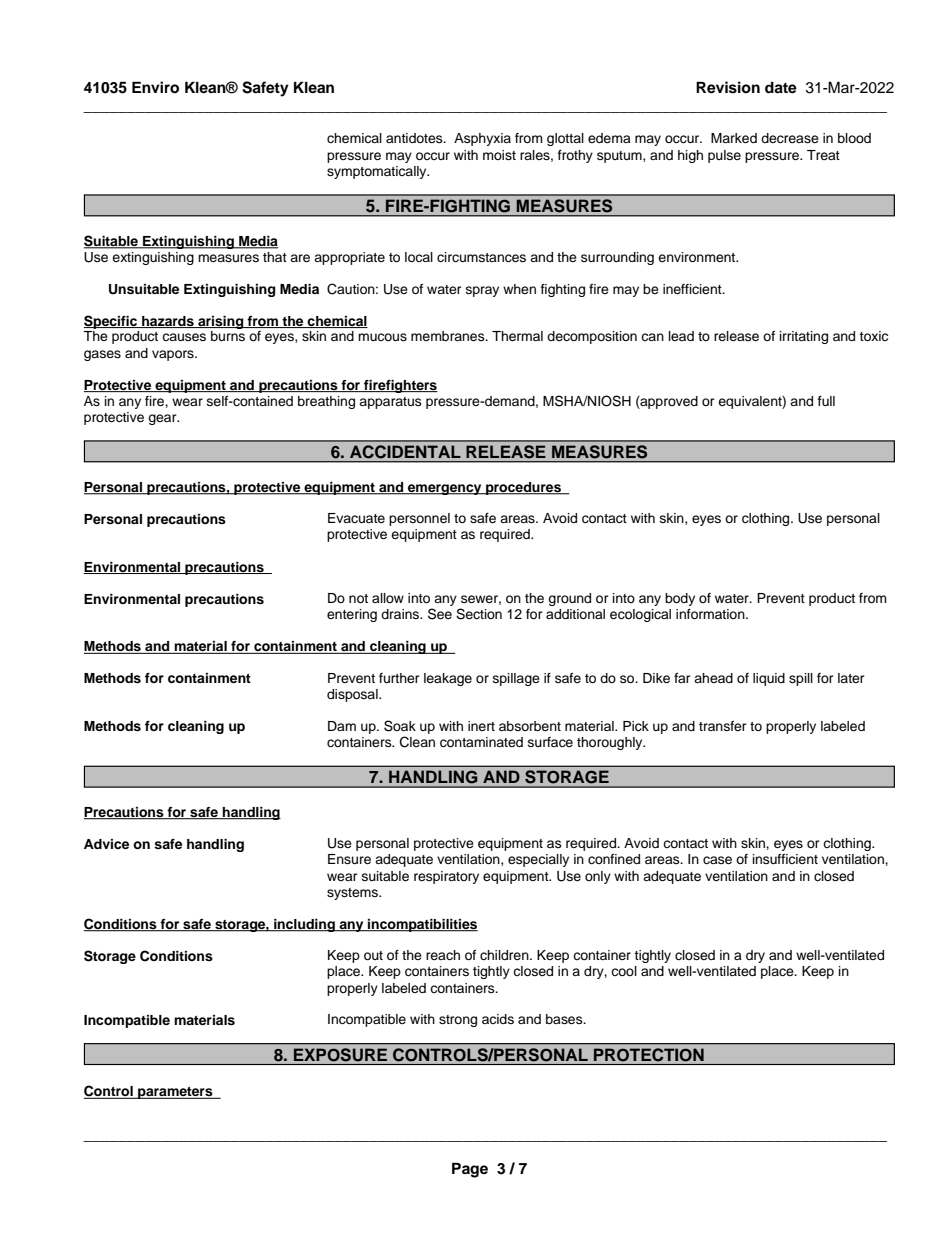 This document has width=952, height=1233. What do you see at coordinates (649, 1054) in the document?
I see `PROTECTION` at bounding box center [649, 1054].
